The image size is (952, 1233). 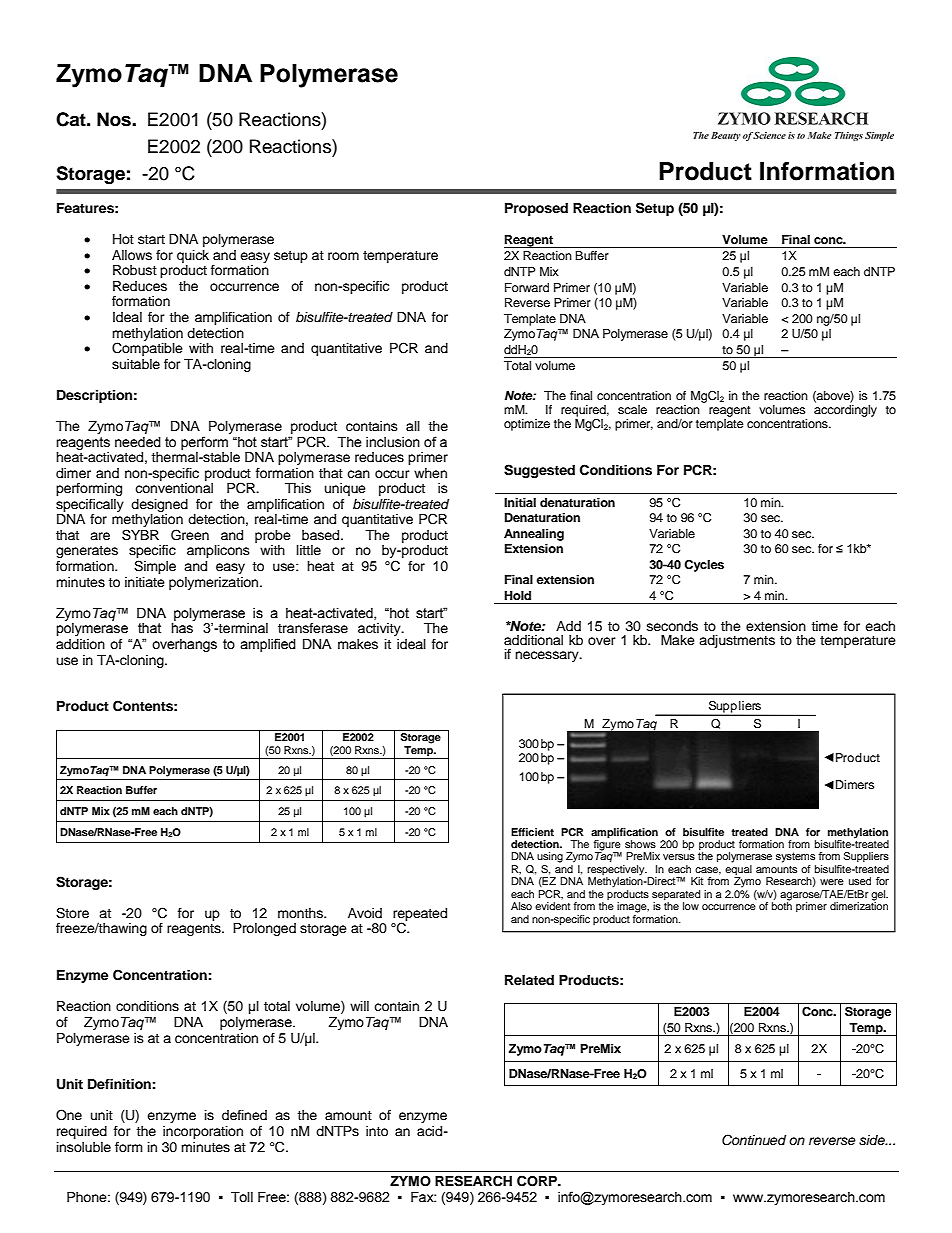 What do you see at coordinates (115, 119) in the screenshot?
I see `Nos` at bounding box center [115, 119].
